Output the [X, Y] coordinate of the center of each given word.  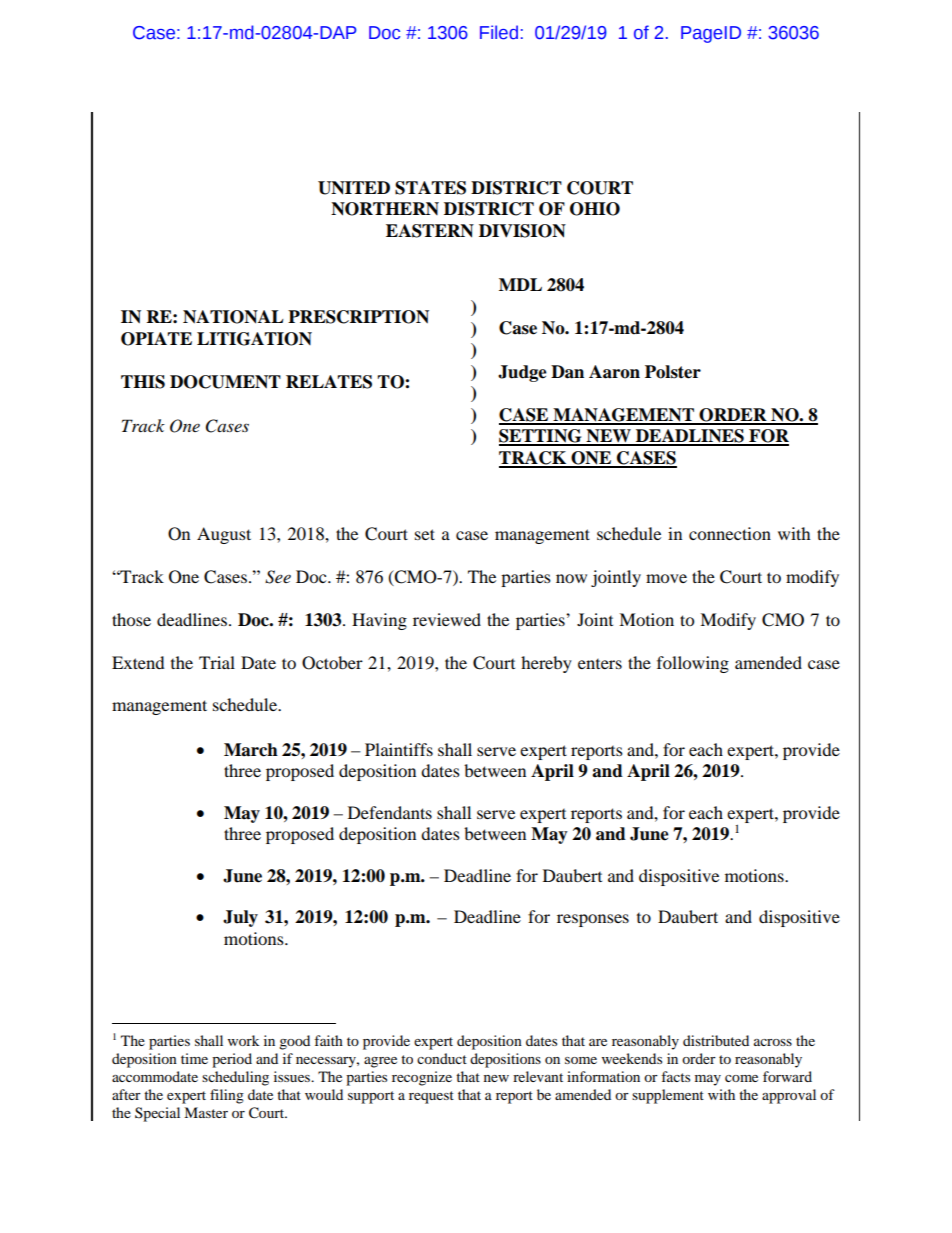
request [431, 1097]
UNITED [354, 188]
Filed [499, 32]
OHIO [595, 209]
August [224, 535]
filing [227, 1096]
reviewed [447, 619]
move [666, 578]
